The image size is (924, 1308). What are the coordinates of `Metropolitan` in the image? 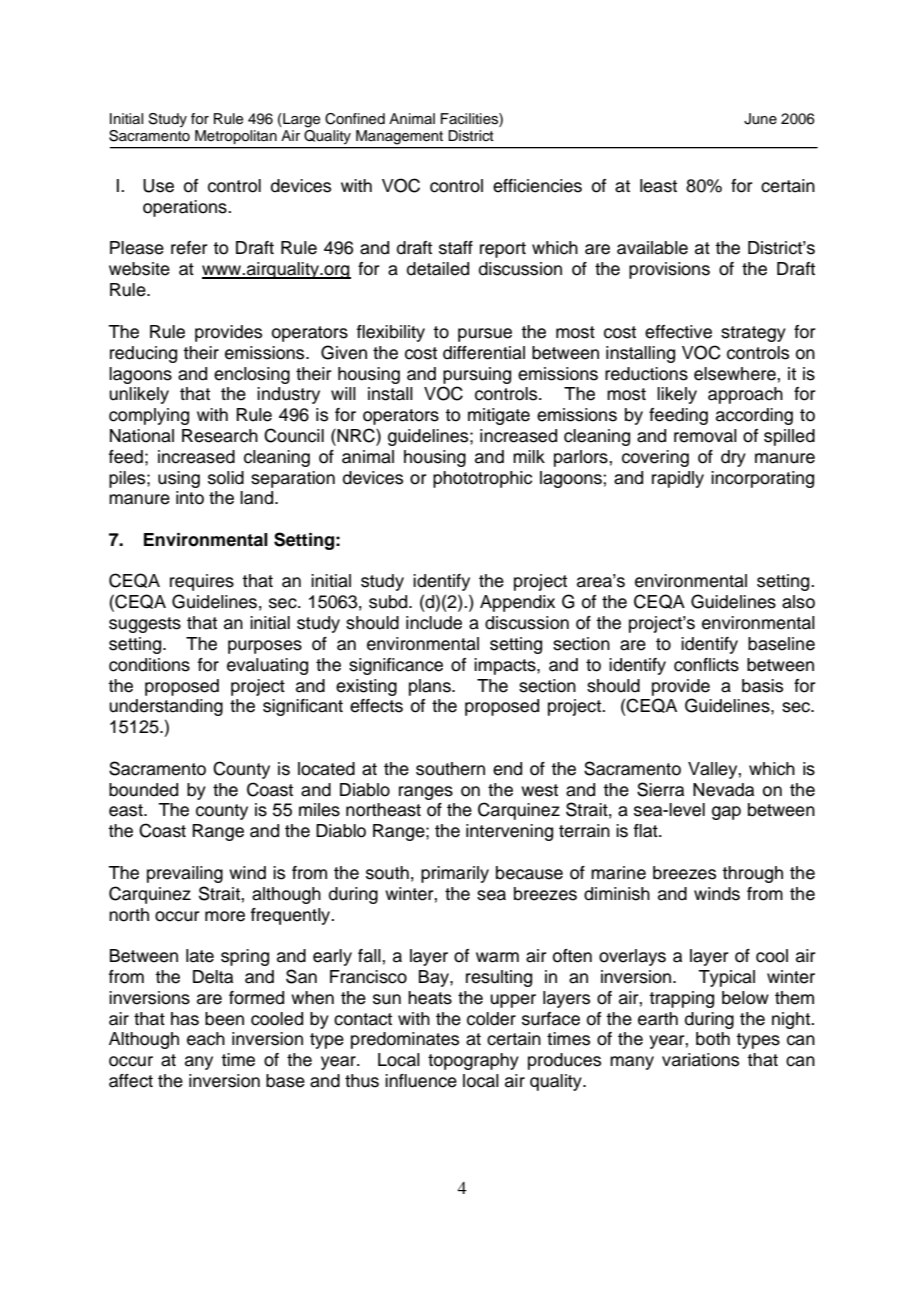 It's located at (236, 137).
